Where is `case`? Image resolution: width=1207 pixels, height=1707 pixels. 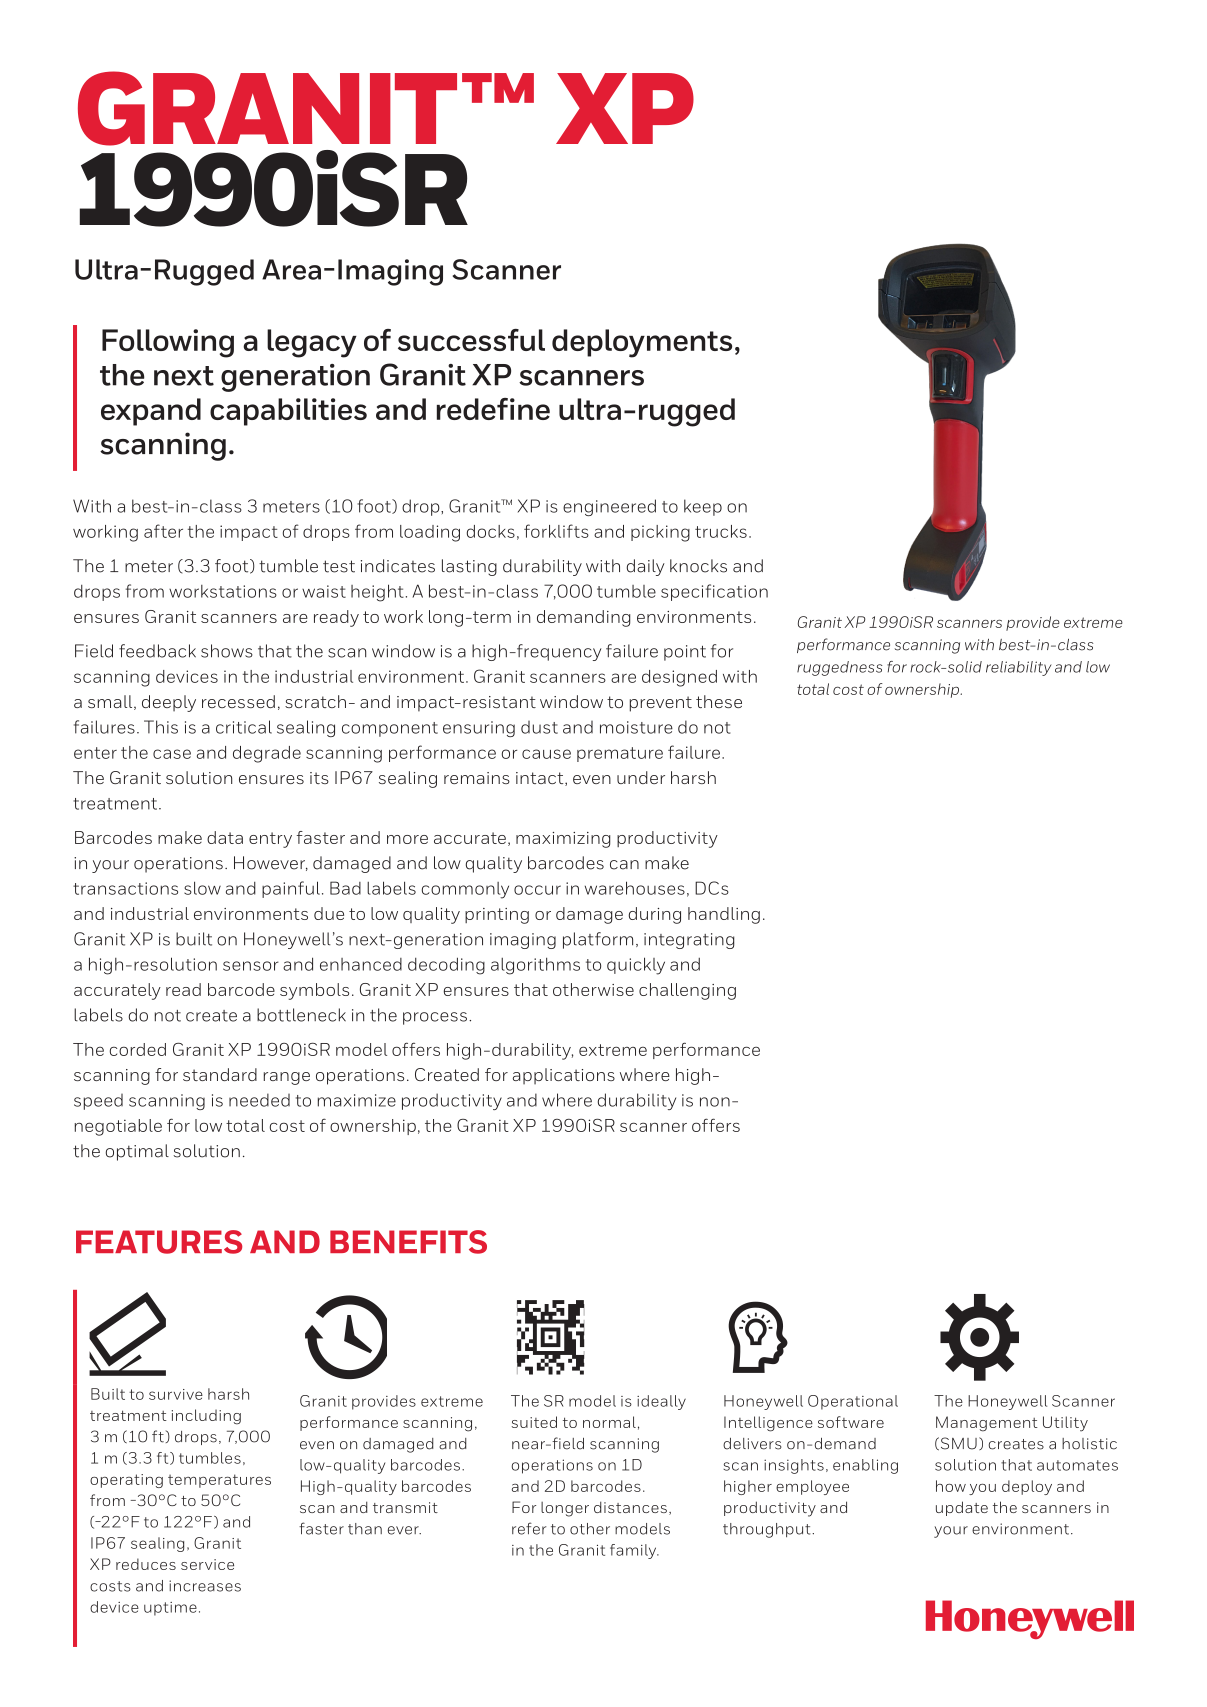 case is located at coordinates (172, 754).
